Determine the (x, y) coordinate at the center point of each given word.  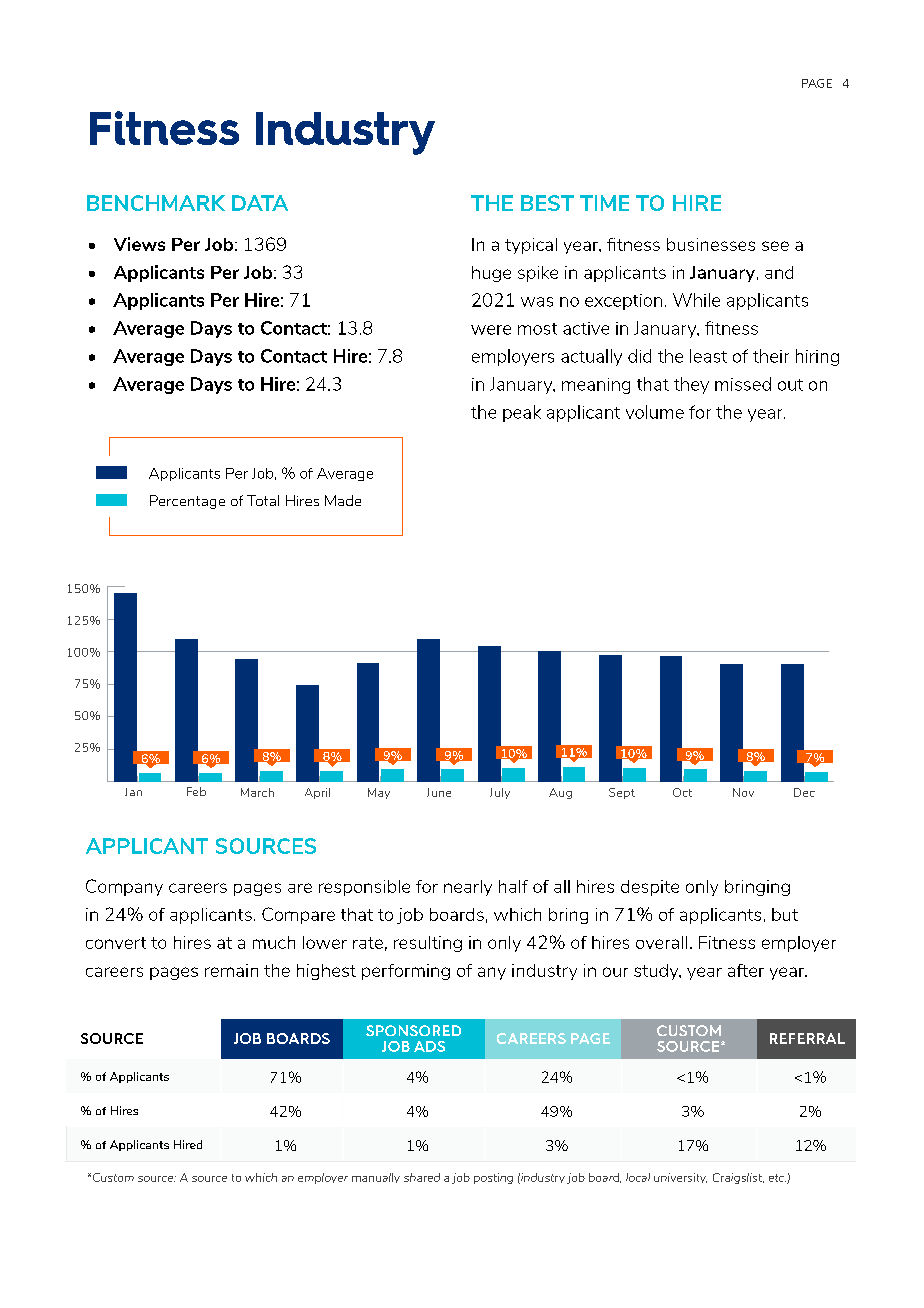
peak (522, 413)
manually (376, 1178)
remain (231, 970)
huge (491, 274)
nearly (468, 888)
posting (493, 1178)
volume (655, 412)
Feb (196, 791)
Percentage (187, 502)
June (439, 792)
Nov (743, 792)
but (785, 914)
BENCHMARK (156, 203)
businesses (711, 244)
